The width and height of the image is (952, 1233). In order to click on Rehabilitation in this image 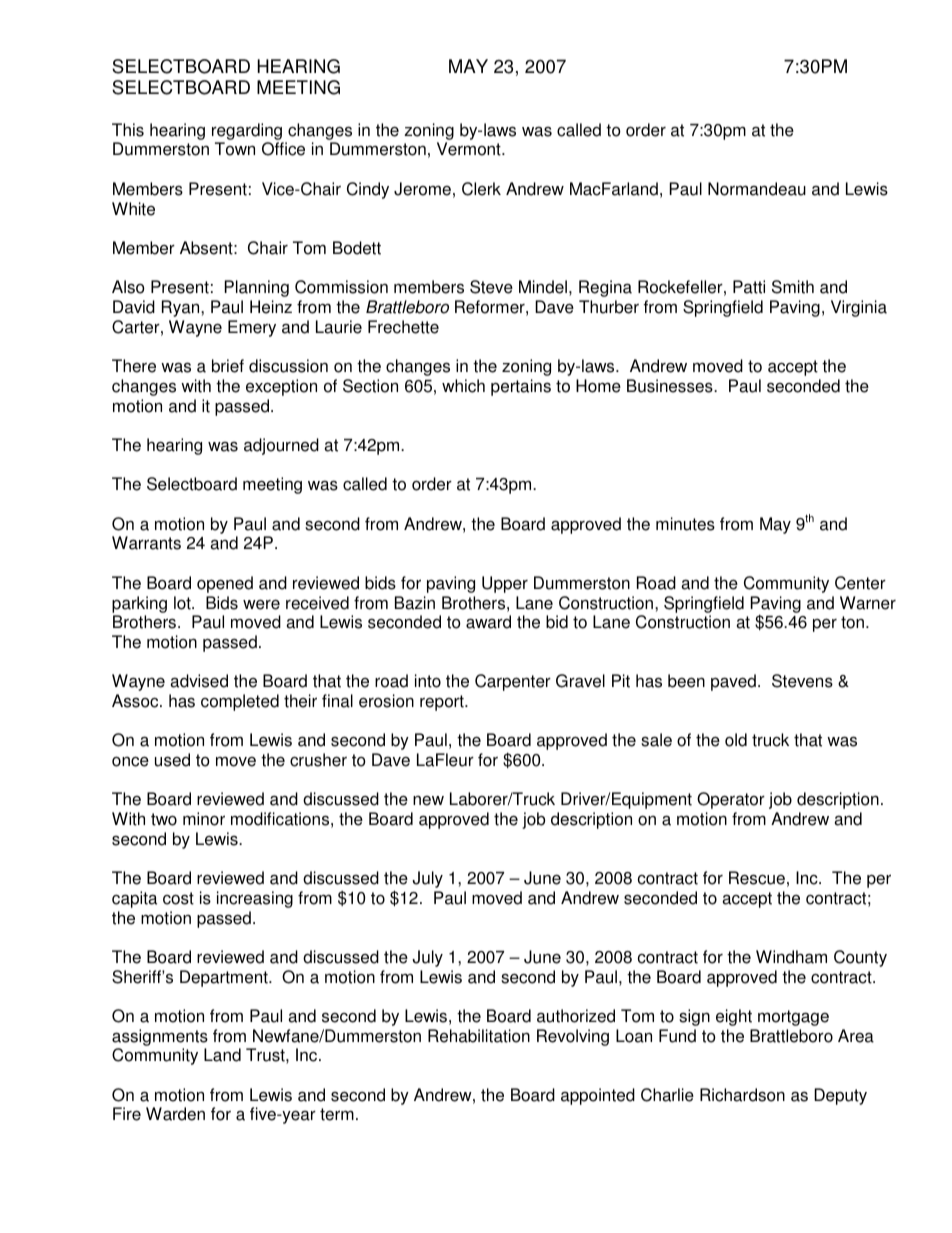, I will do `click(479, 1036)`.
